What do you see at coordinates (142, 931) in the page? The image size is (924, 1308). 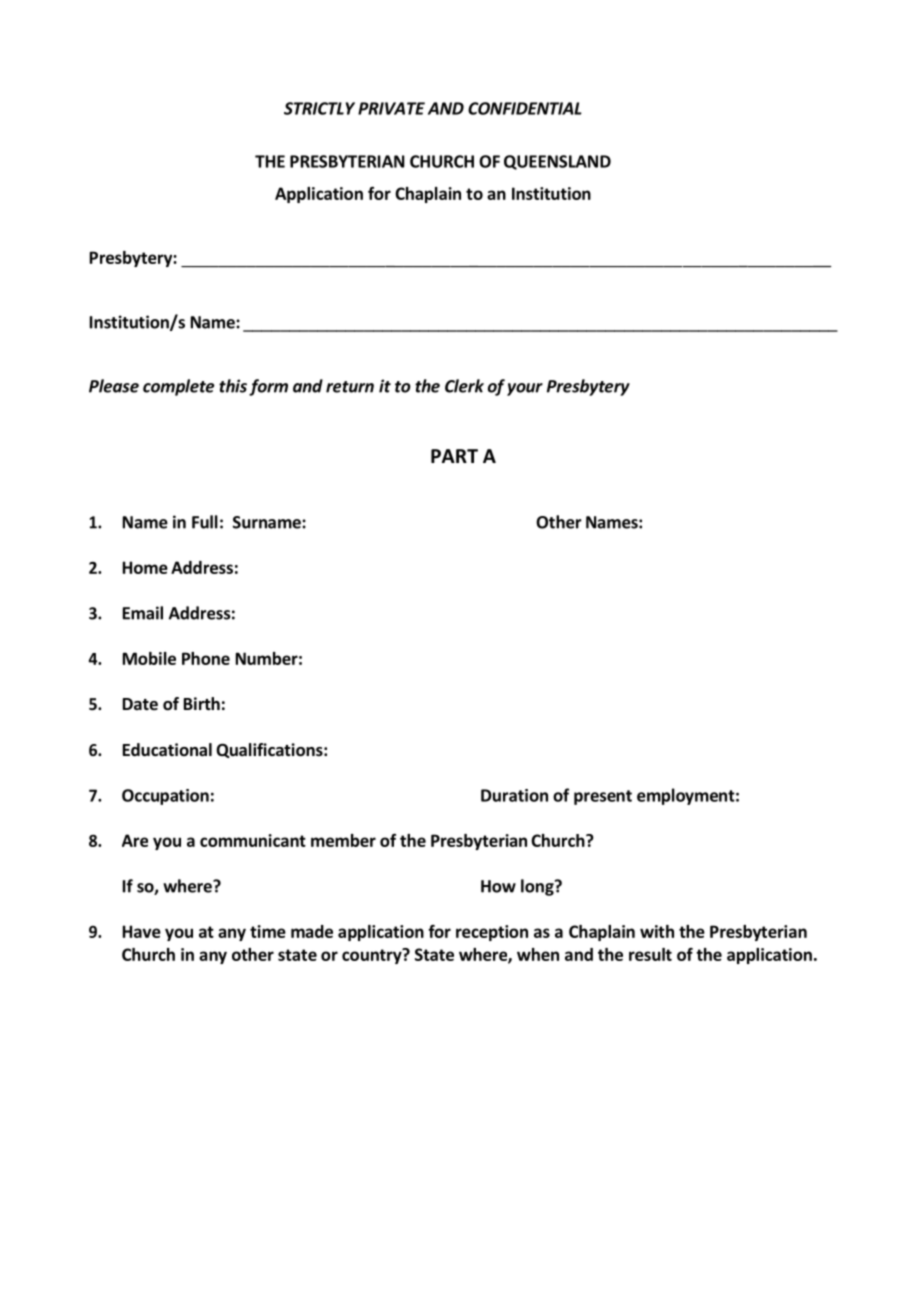 I see `Have` at bounding box center [142, 931].
